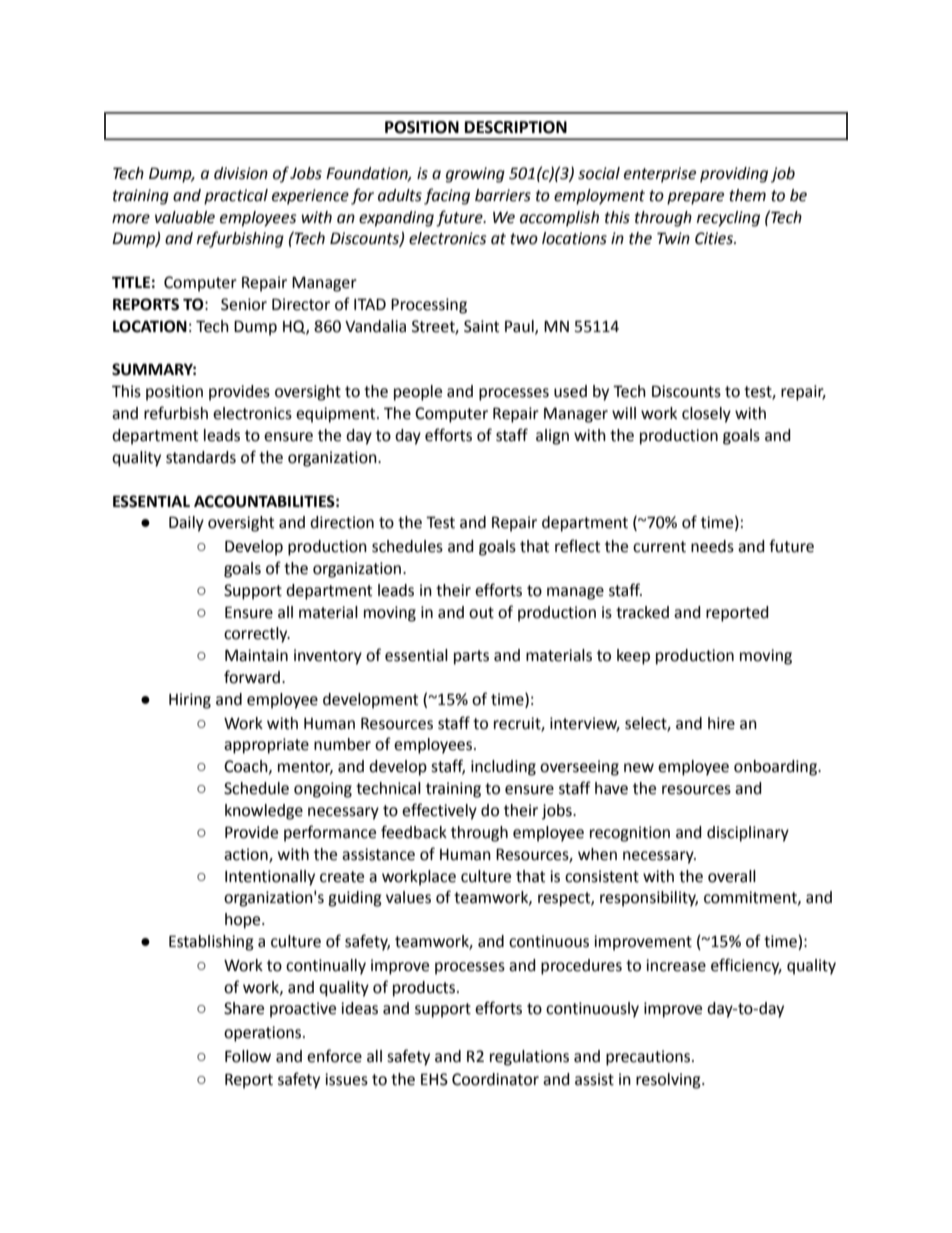 This screenshot has height=1233, width=952. What do you see at coordinates (201, 457) in the screenshot?
I see `standards` at bounding box center [201, 457].
